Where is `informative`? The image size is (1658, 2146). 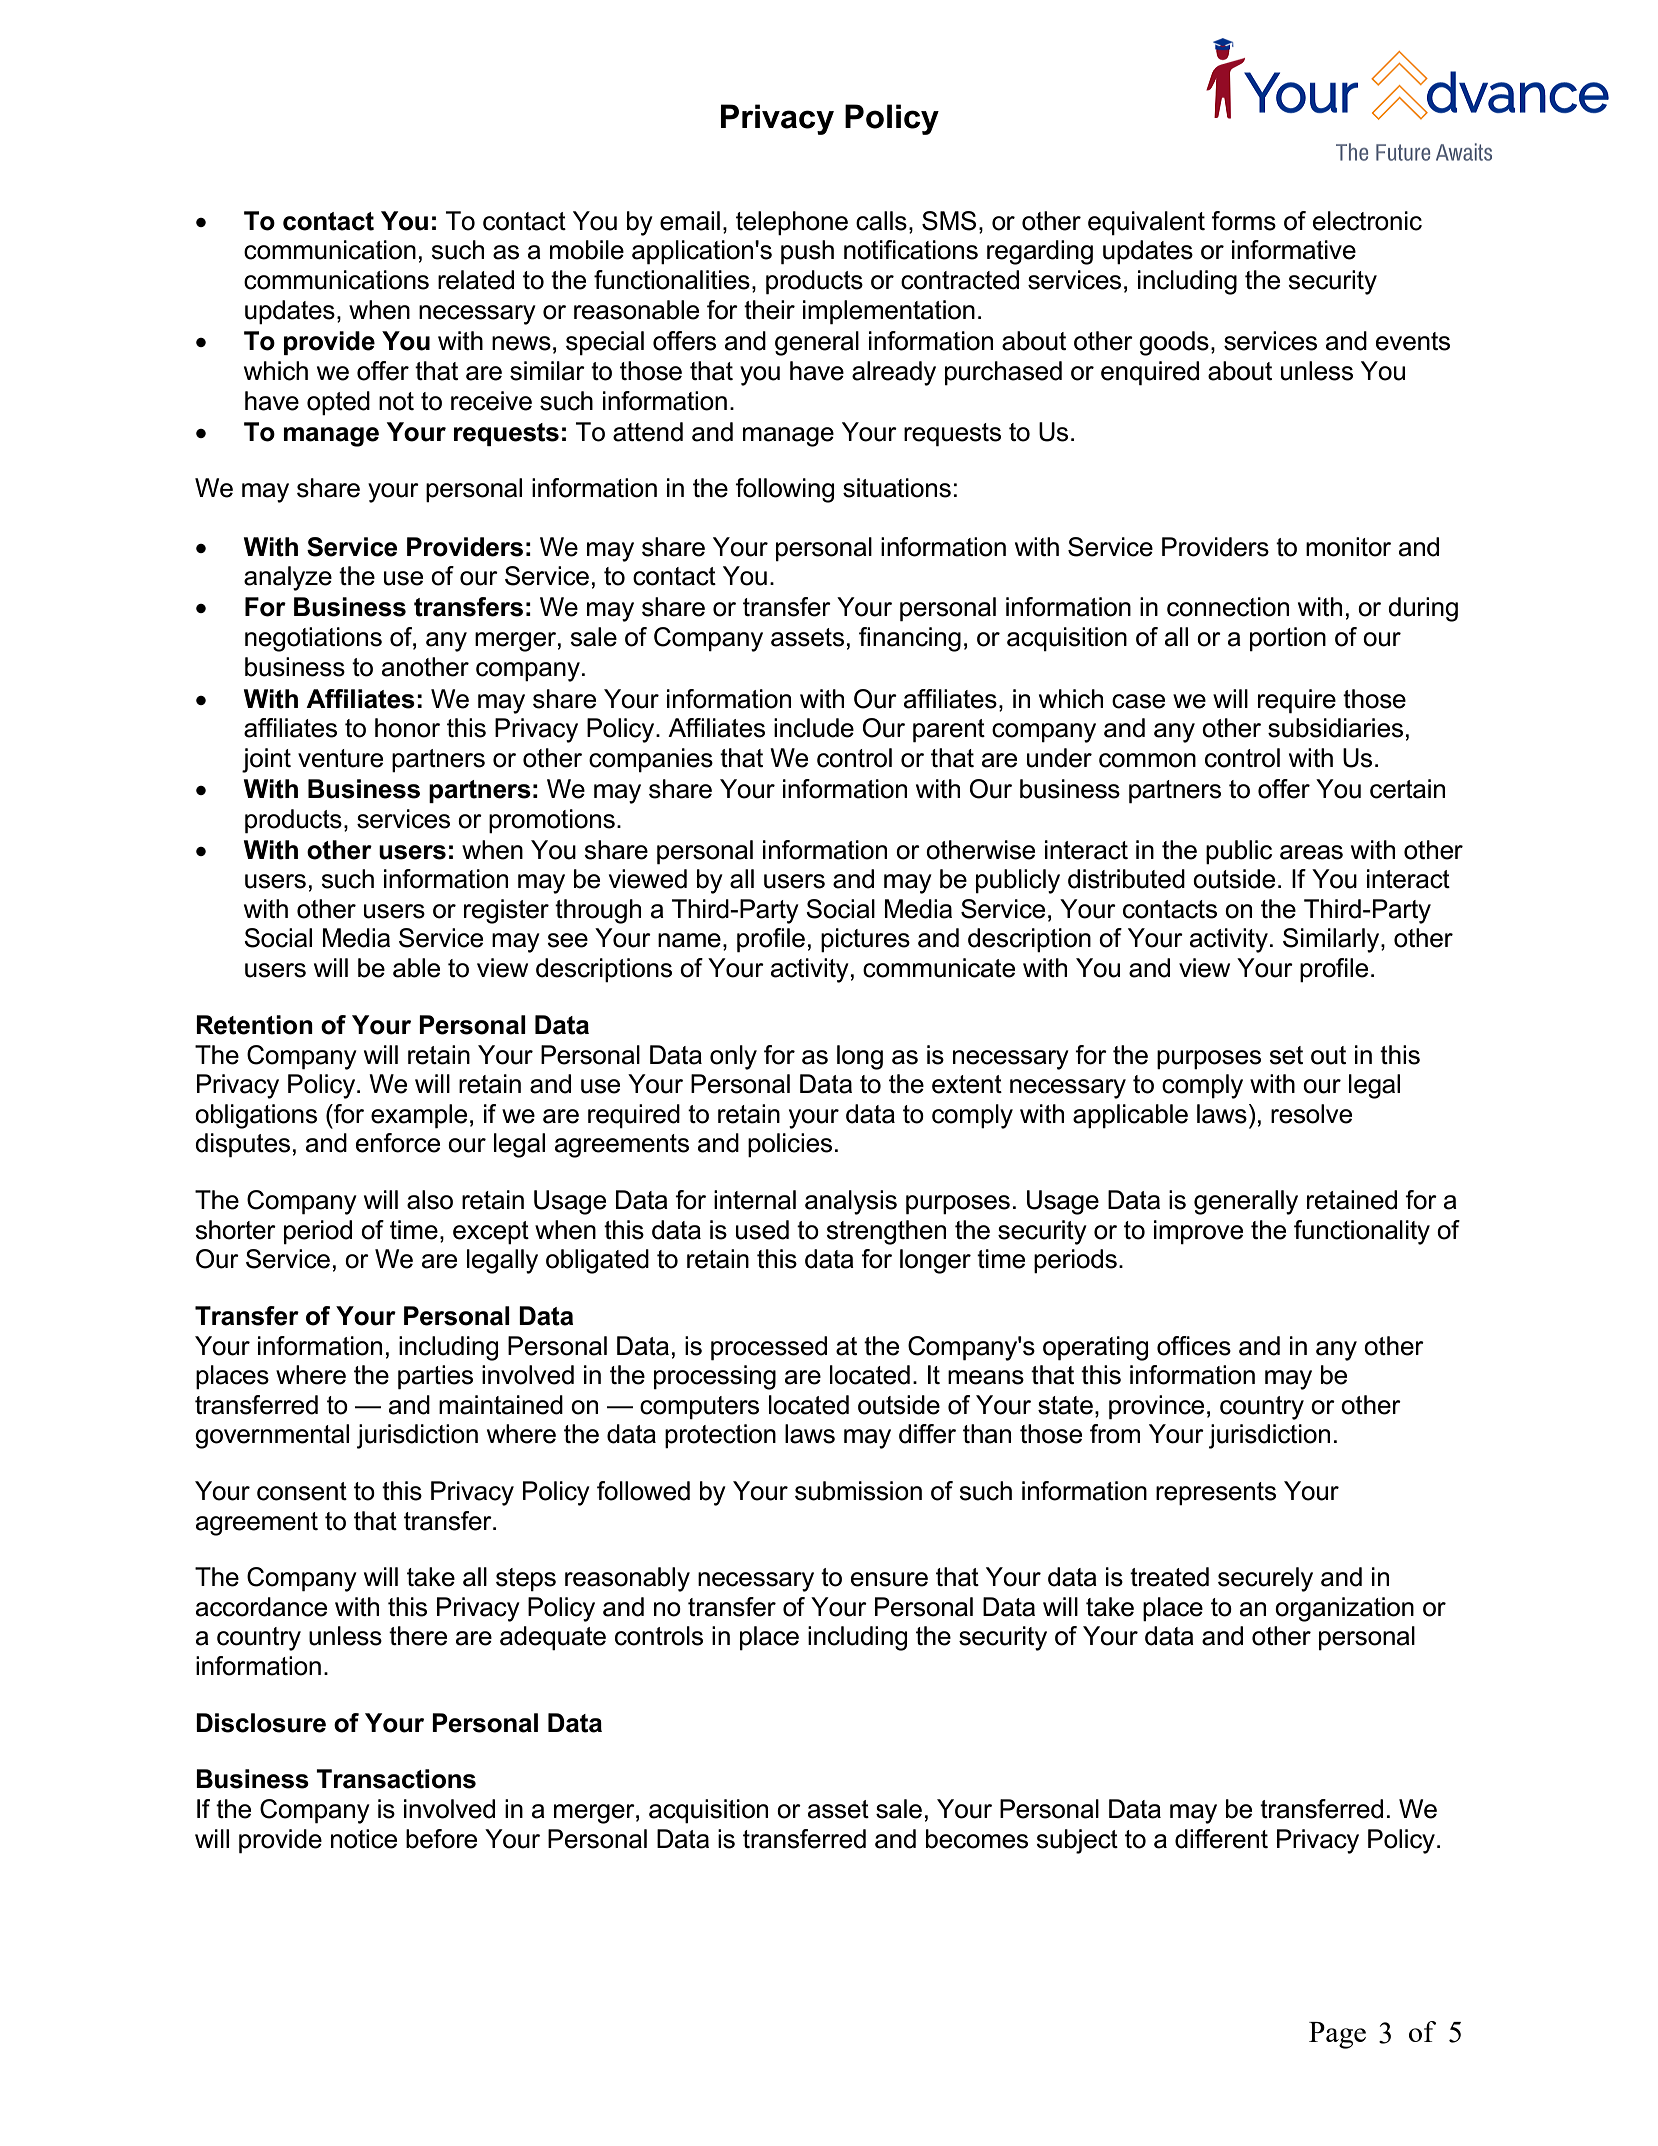 informative is located at coordinates (1294, 250).
